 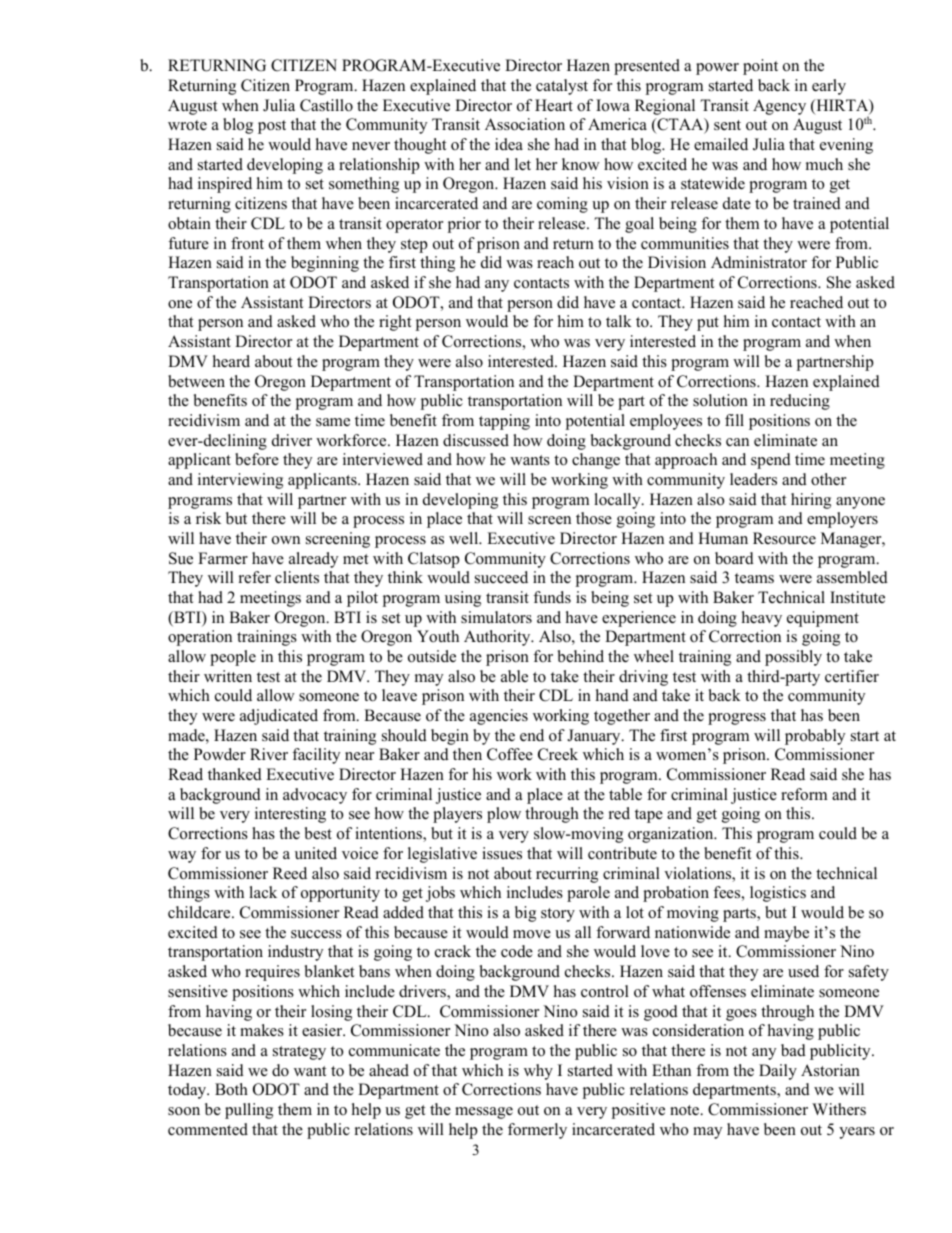 I want to click on pulling, so click(x=249, y=1111).
